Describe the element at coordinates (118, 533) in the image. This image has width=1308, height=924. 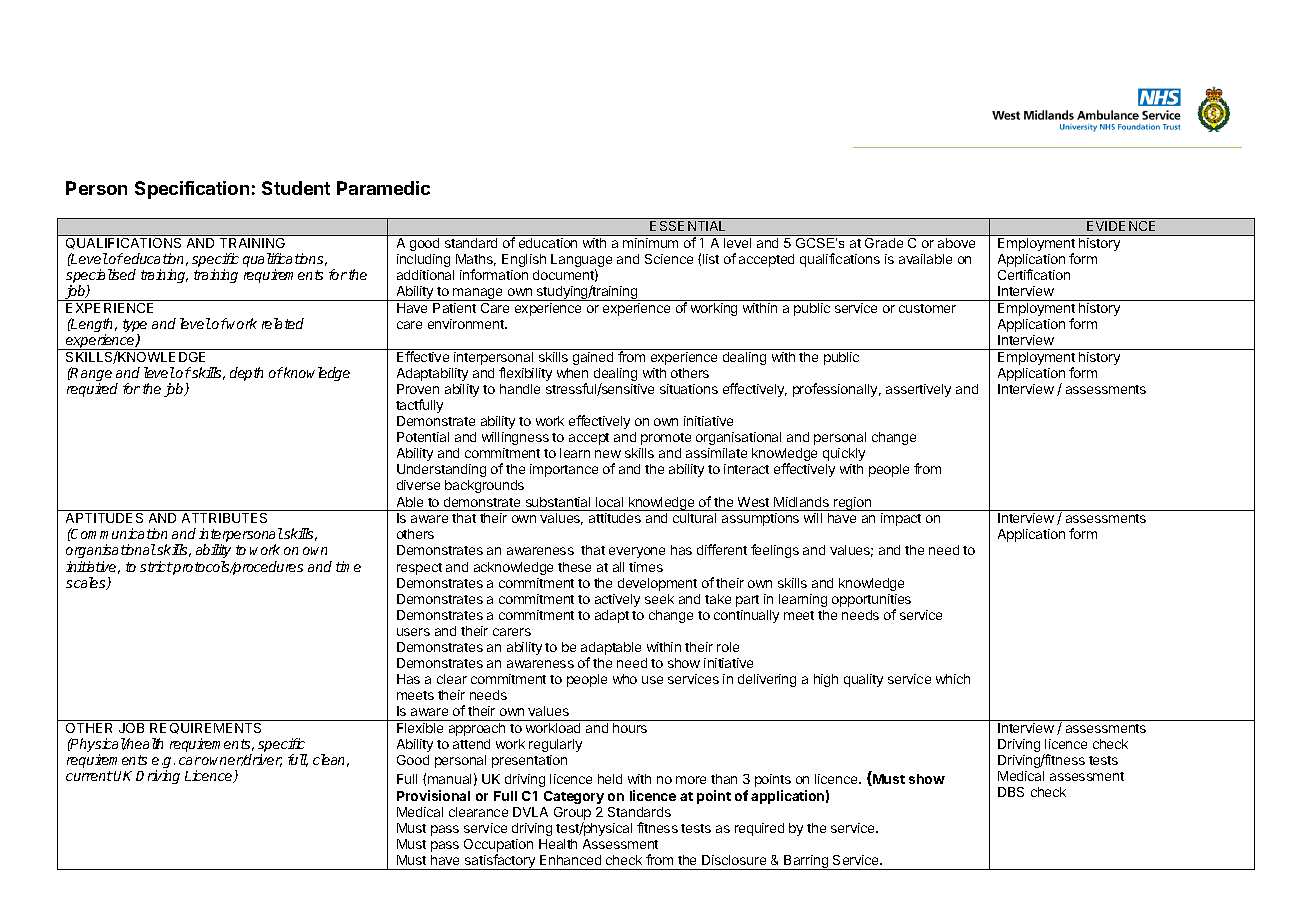
I see `Communication` at that location.
